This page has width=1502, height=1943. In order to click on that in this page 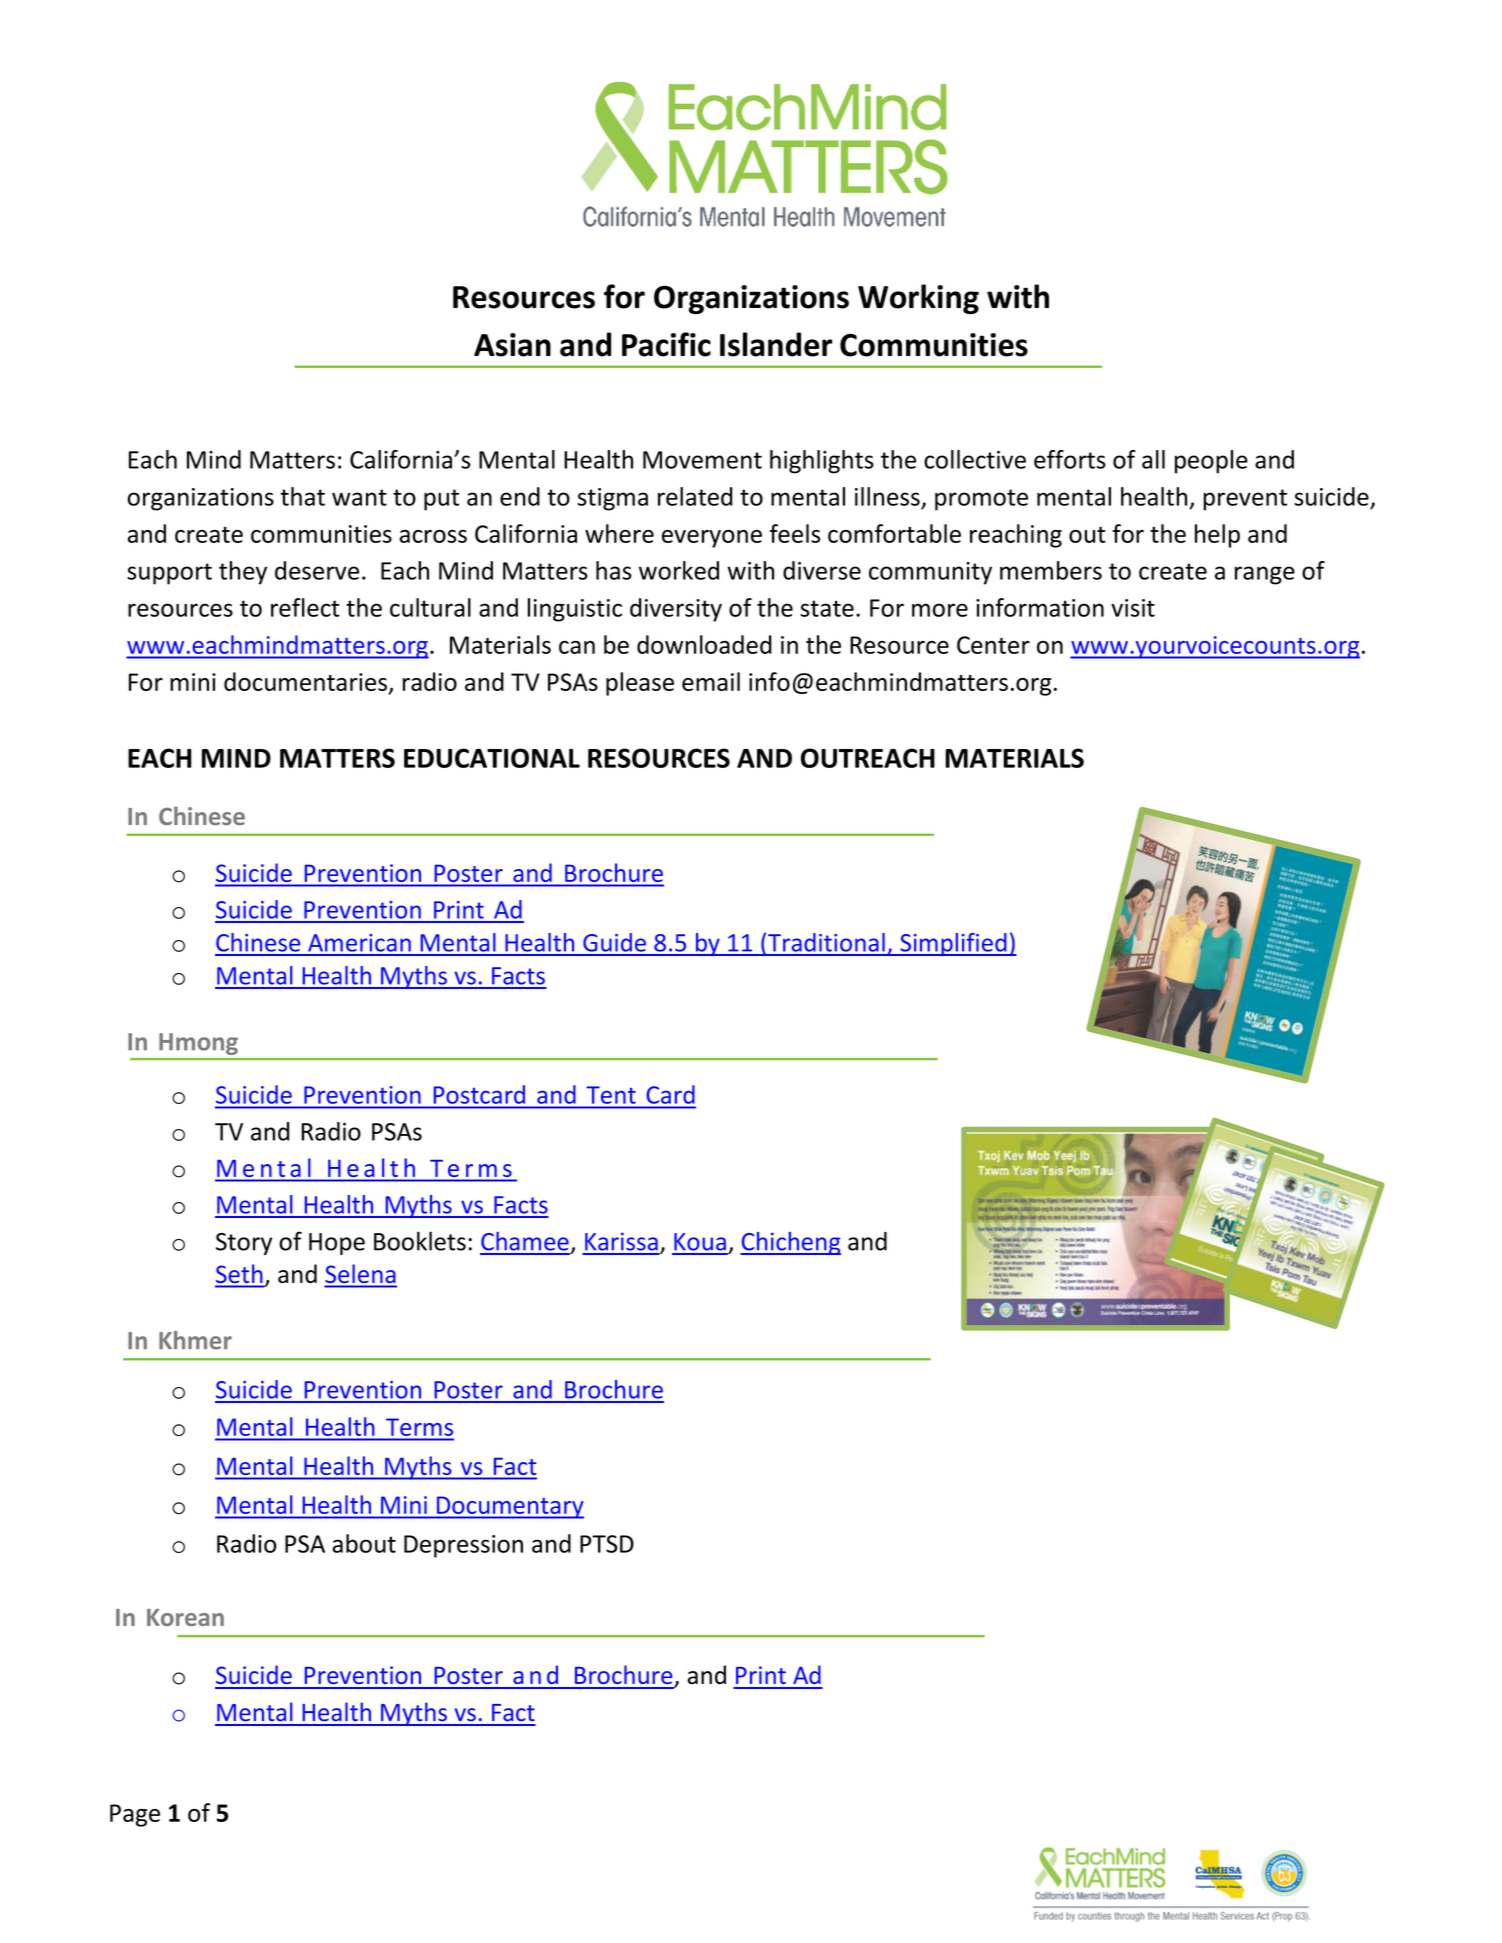, I will do `click(302, 496)`.
